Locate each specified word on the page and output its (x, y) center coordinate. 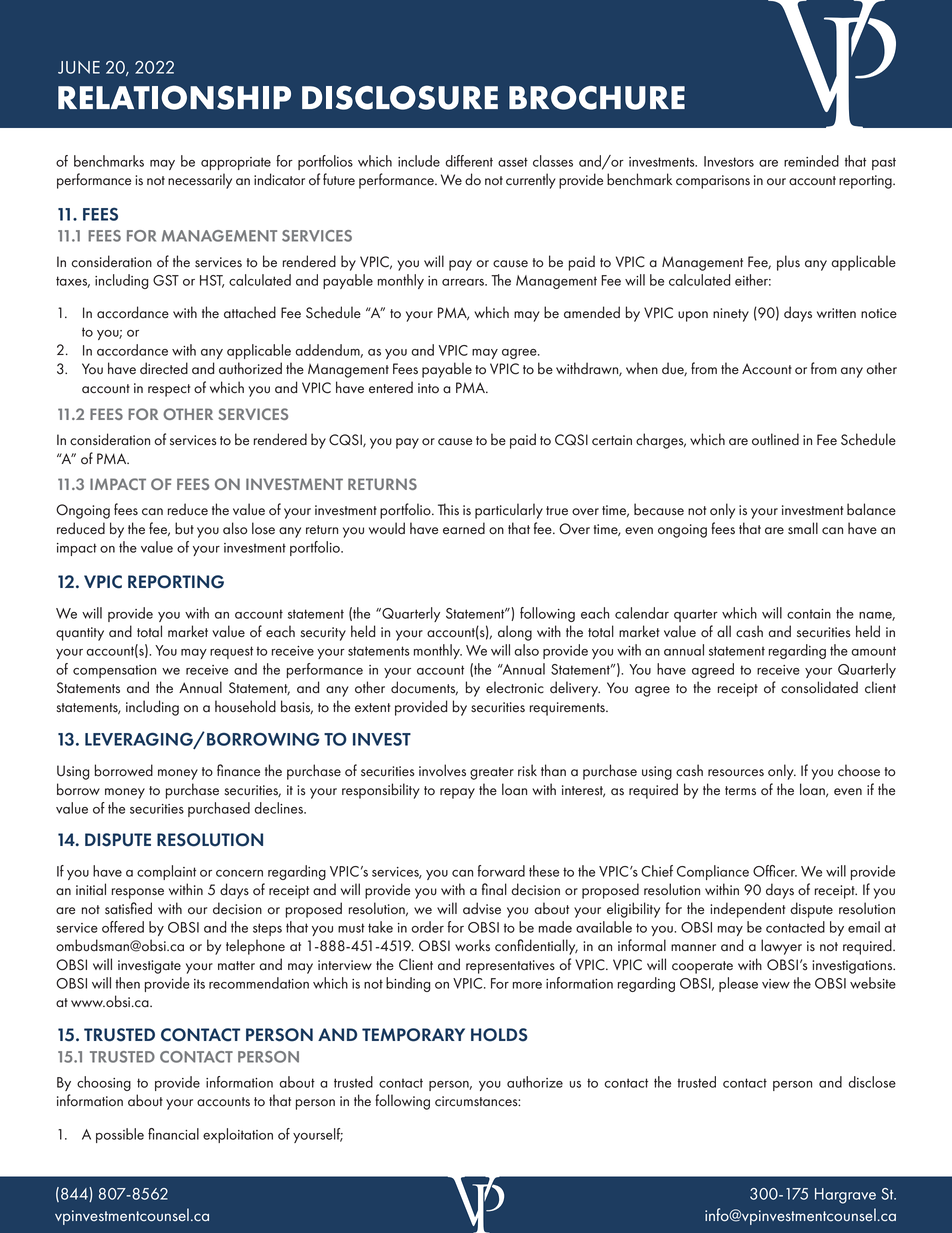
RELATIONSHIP (174, 97)
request (231, 652)
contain (809, 614)
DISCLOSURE (400, 97)
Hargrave (845, 1196)
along (515, 633)
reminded (811, 161)
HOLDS (499, 1035)
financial (173, 1134)
